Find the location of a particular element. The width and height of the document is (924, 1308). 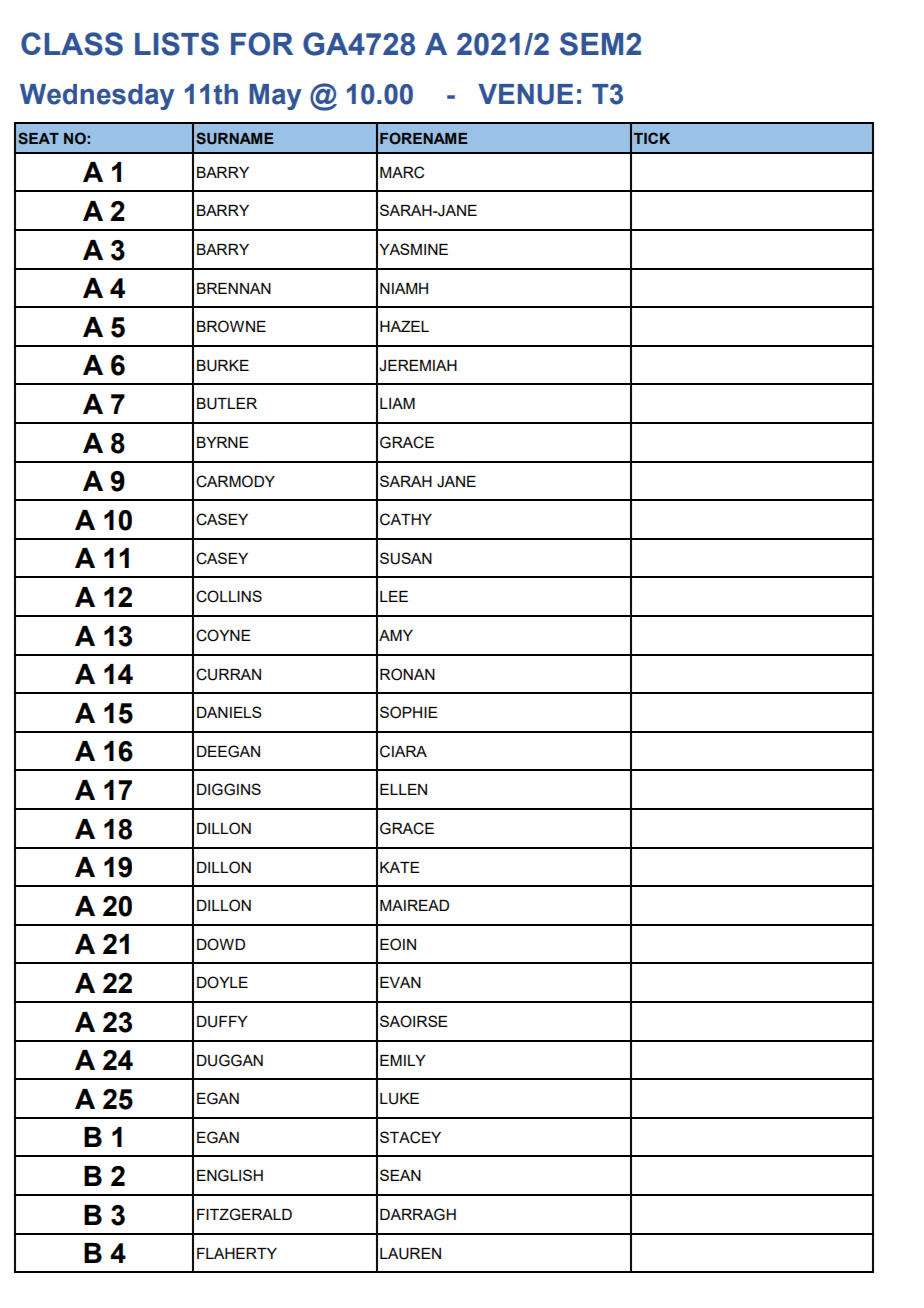

ENGLISH is located at coordinates (230, 1175).
